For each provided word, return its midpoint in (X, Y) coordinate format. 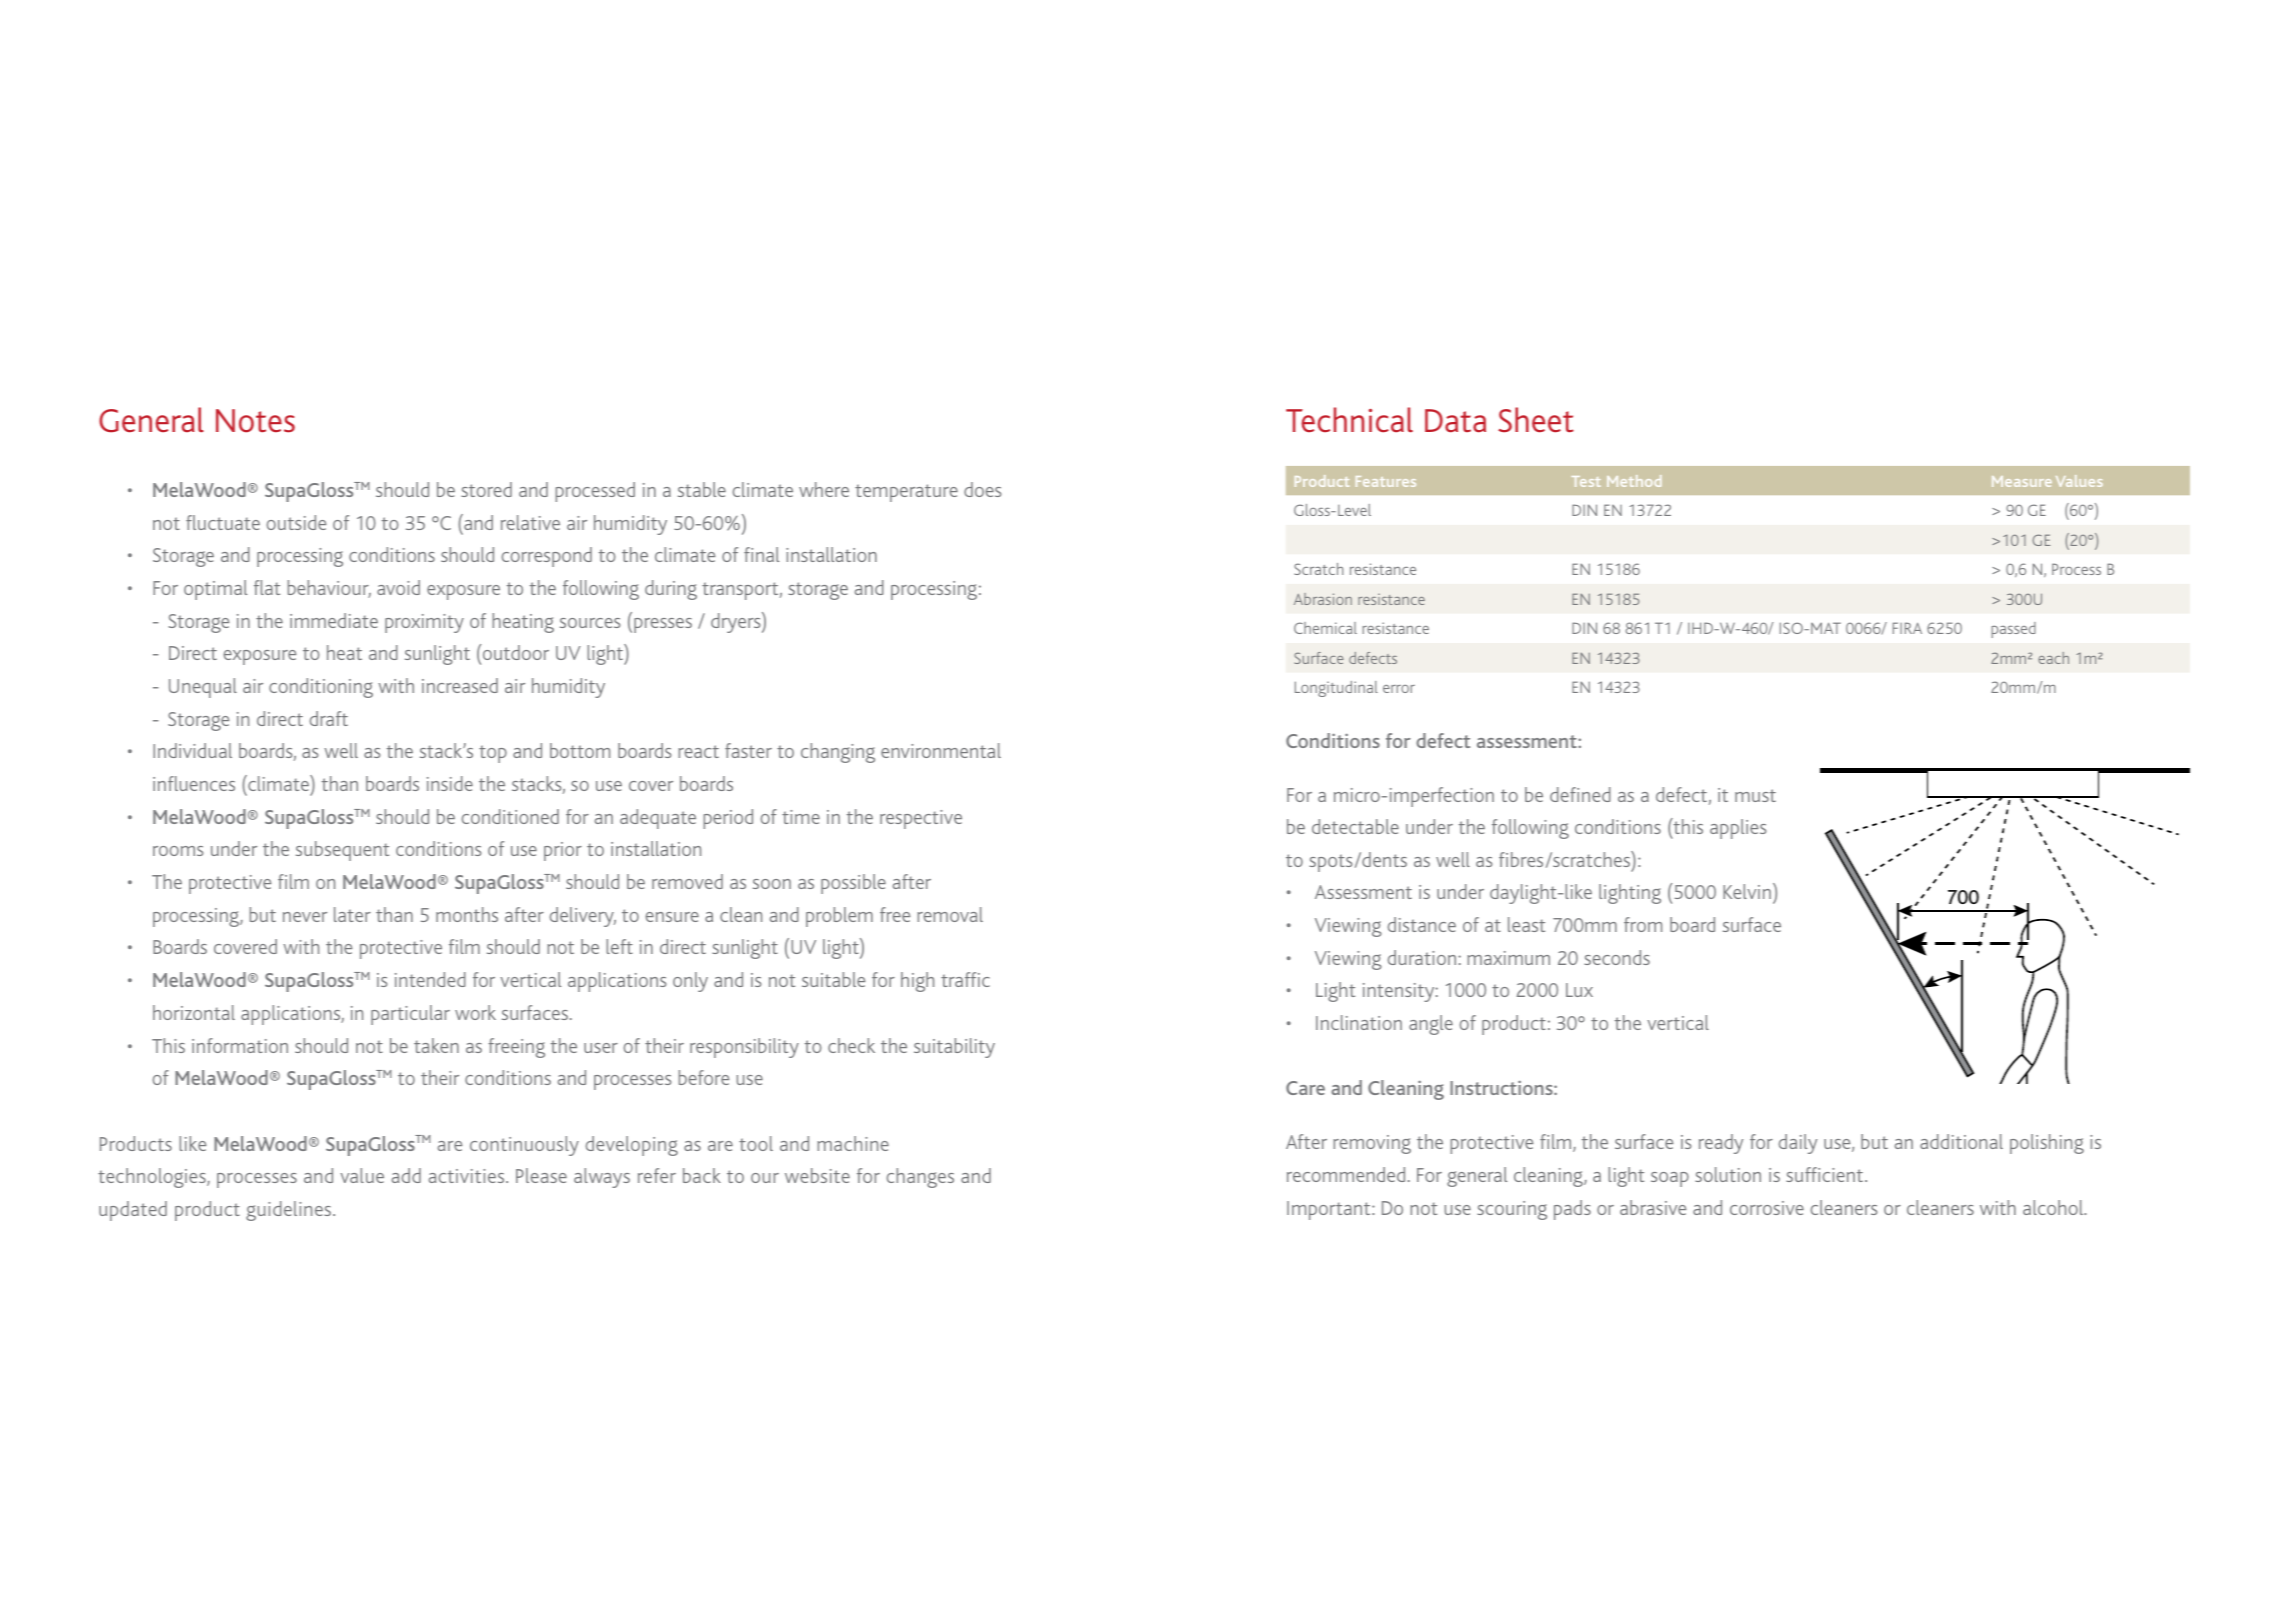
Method (1634, 481)
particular (410, 1015)
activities (468, 1176)
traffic (965, 979)
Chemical (1325, 628)
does (982, 489)
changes (920, 1178)
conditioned (510, 816)
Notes (255, 421)
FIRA (1907, 628)
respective (921, 819)
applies (1738, 829)
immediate (334, 620)
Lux (1579, 990)
